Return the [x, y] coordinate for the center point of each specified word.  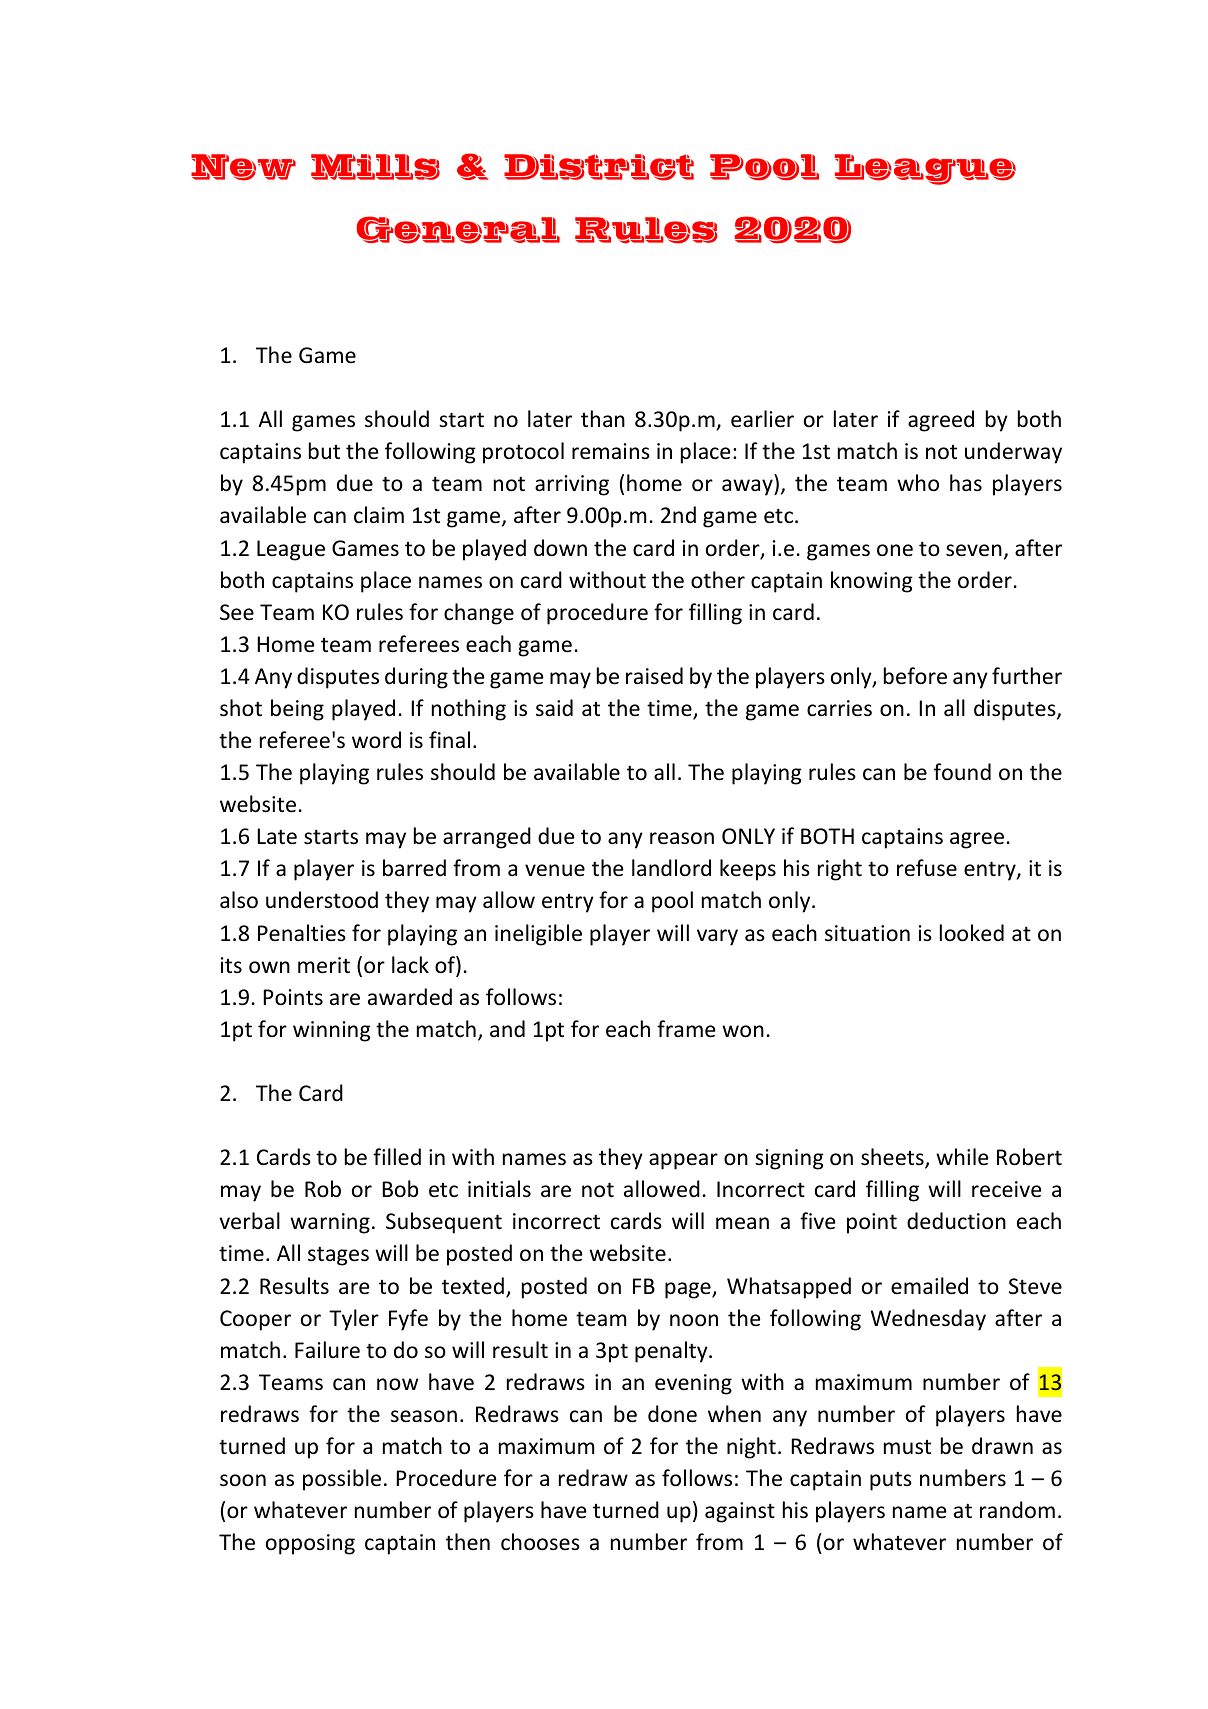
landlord [671, 868]
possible [342, 1480]
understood [322, 900]
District [599, 167]
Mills [375, 167]
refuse [927, 868]
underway [1013, 453]
